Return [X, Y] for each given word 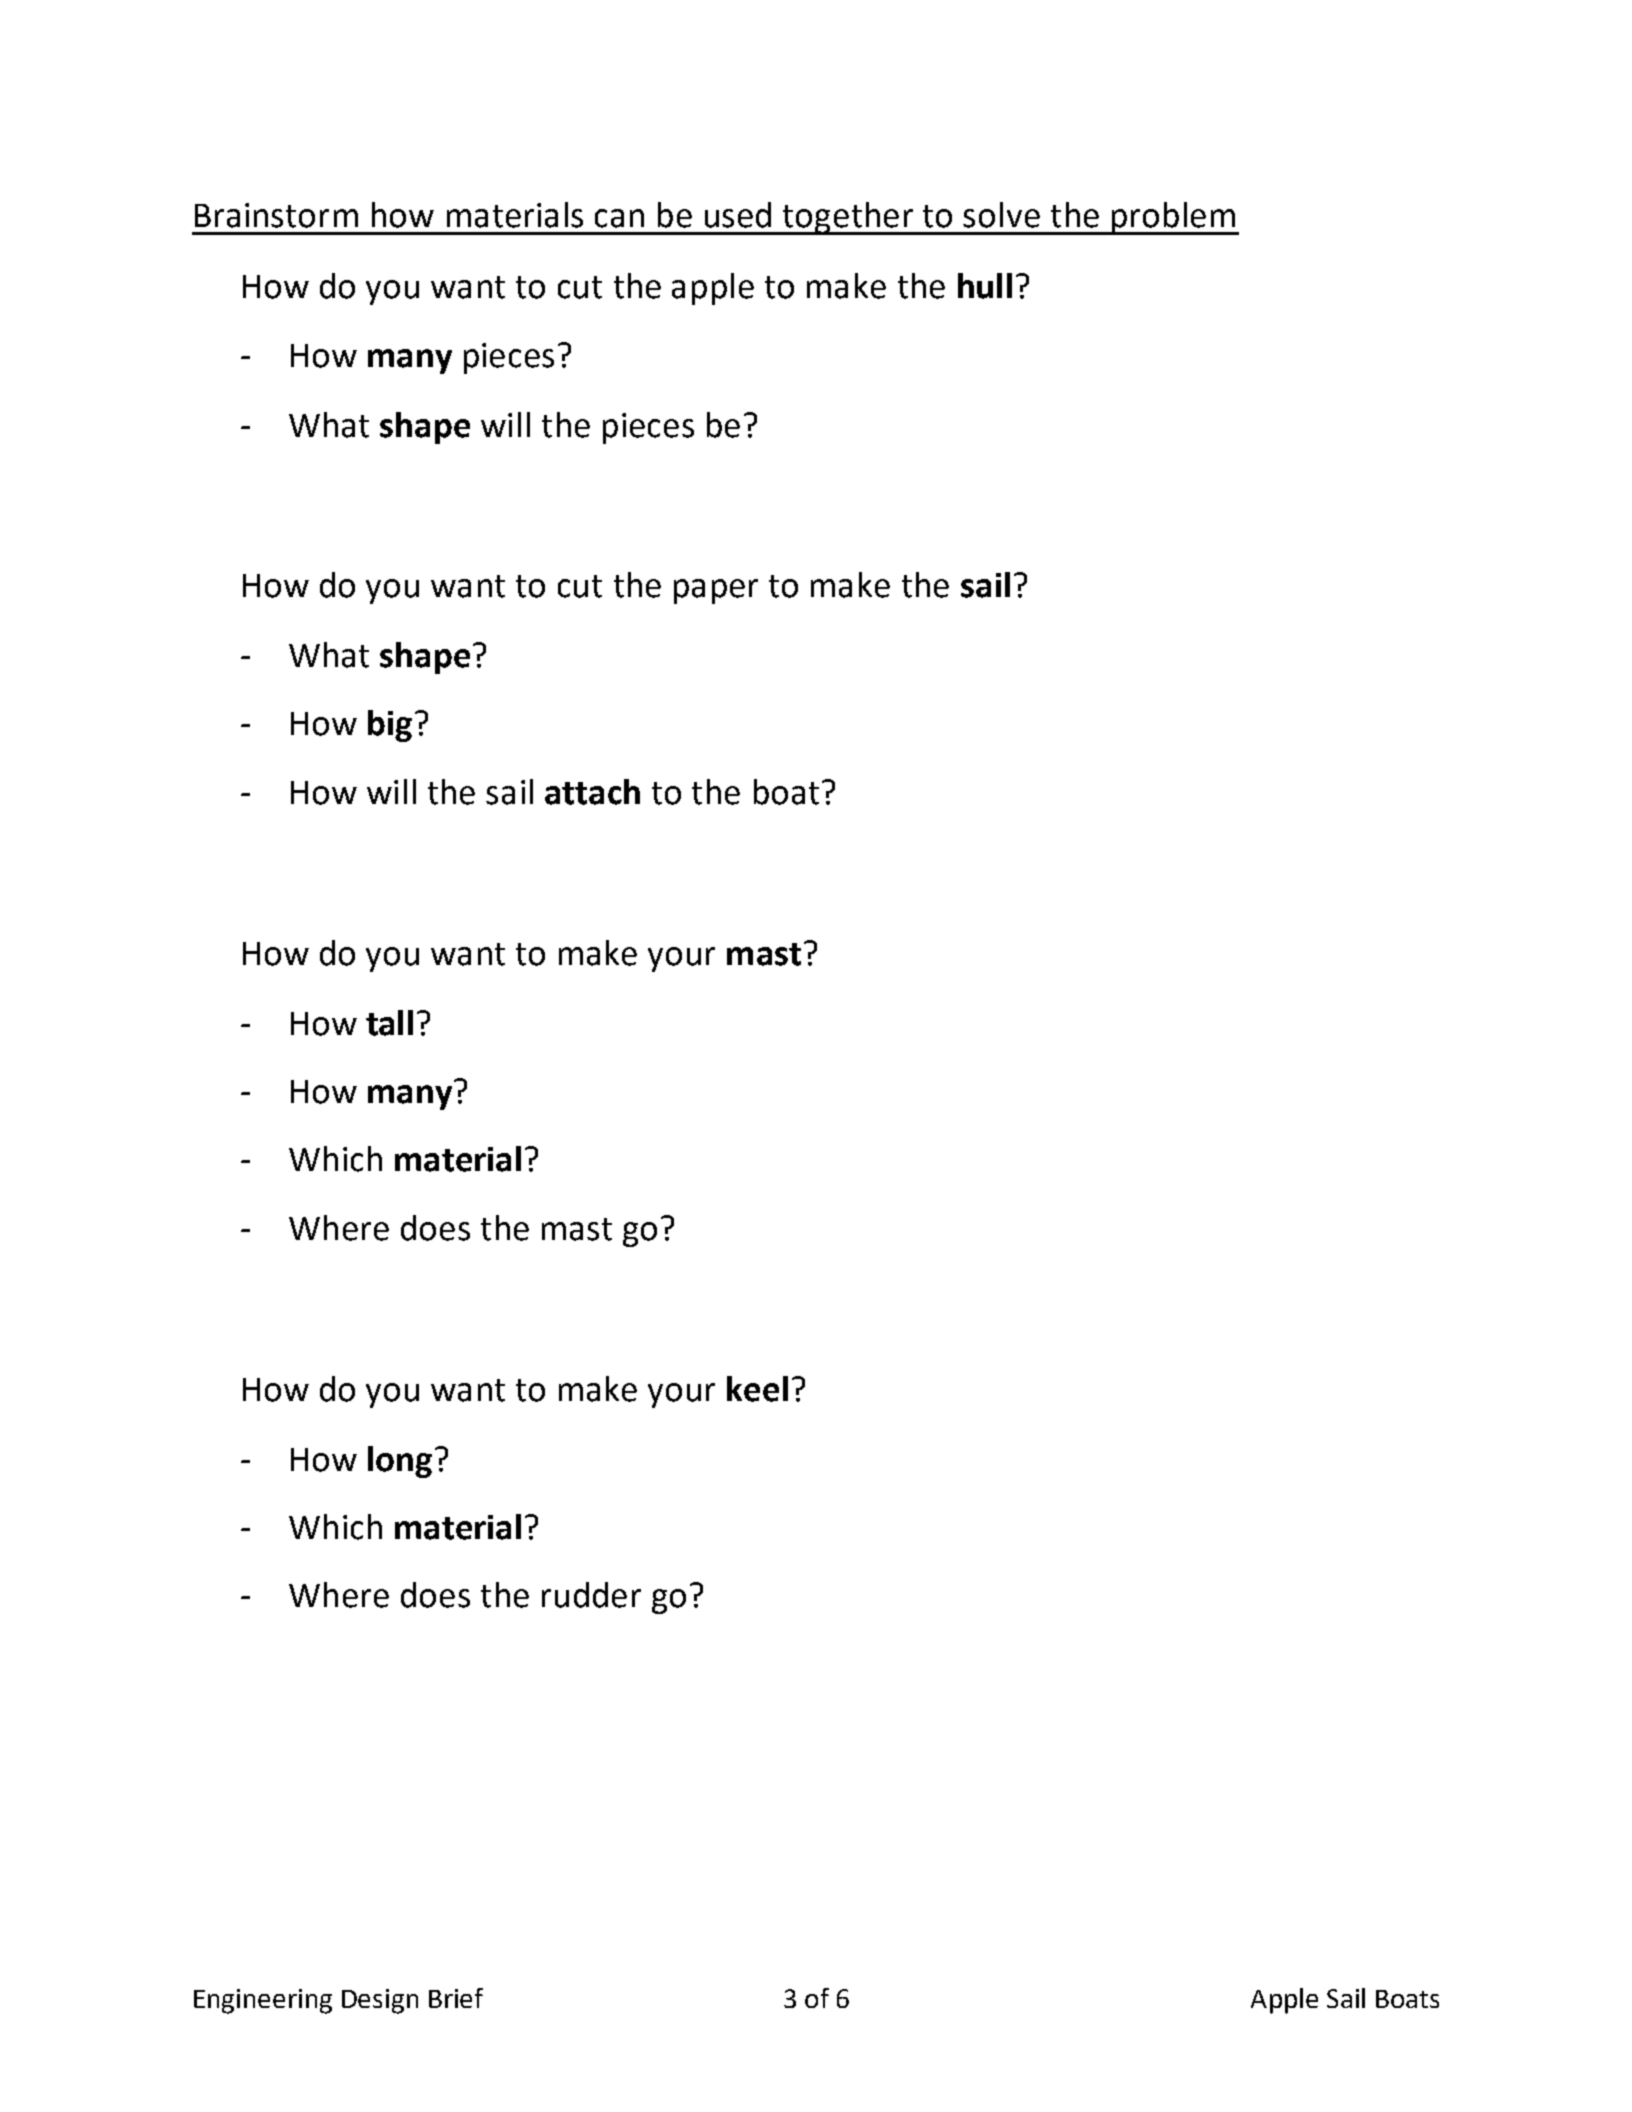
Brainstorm [276, 215]
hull [985, 286]
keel [757, 1389]
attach [592, 792]
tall [389, 1023]
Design [380, 2001]
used [738, 215]
